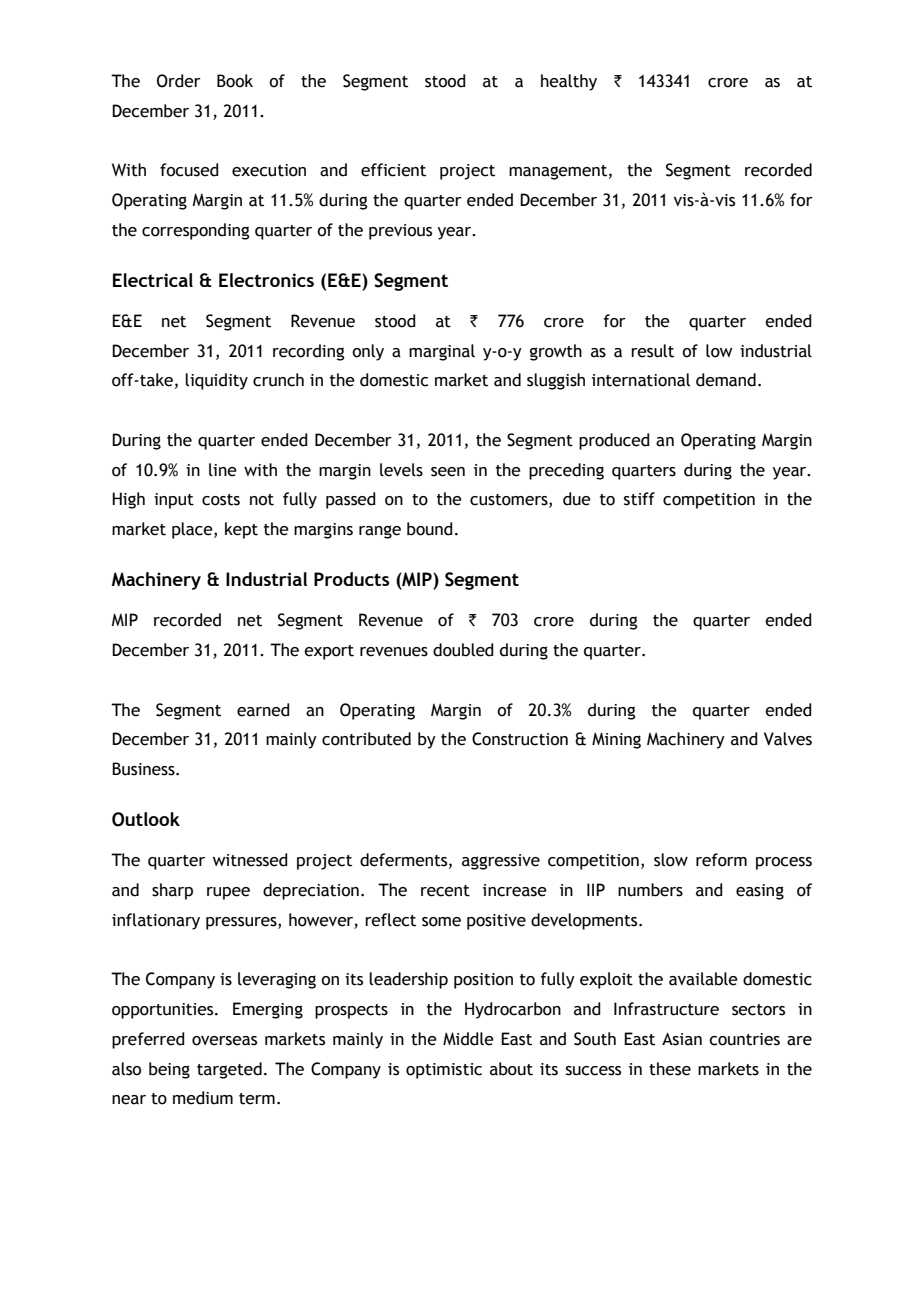 The width and height of the image is (924, 1308). What do you see at coordinates (193, 530) in the image?
I see `place` at bounding box center [193, 530].
